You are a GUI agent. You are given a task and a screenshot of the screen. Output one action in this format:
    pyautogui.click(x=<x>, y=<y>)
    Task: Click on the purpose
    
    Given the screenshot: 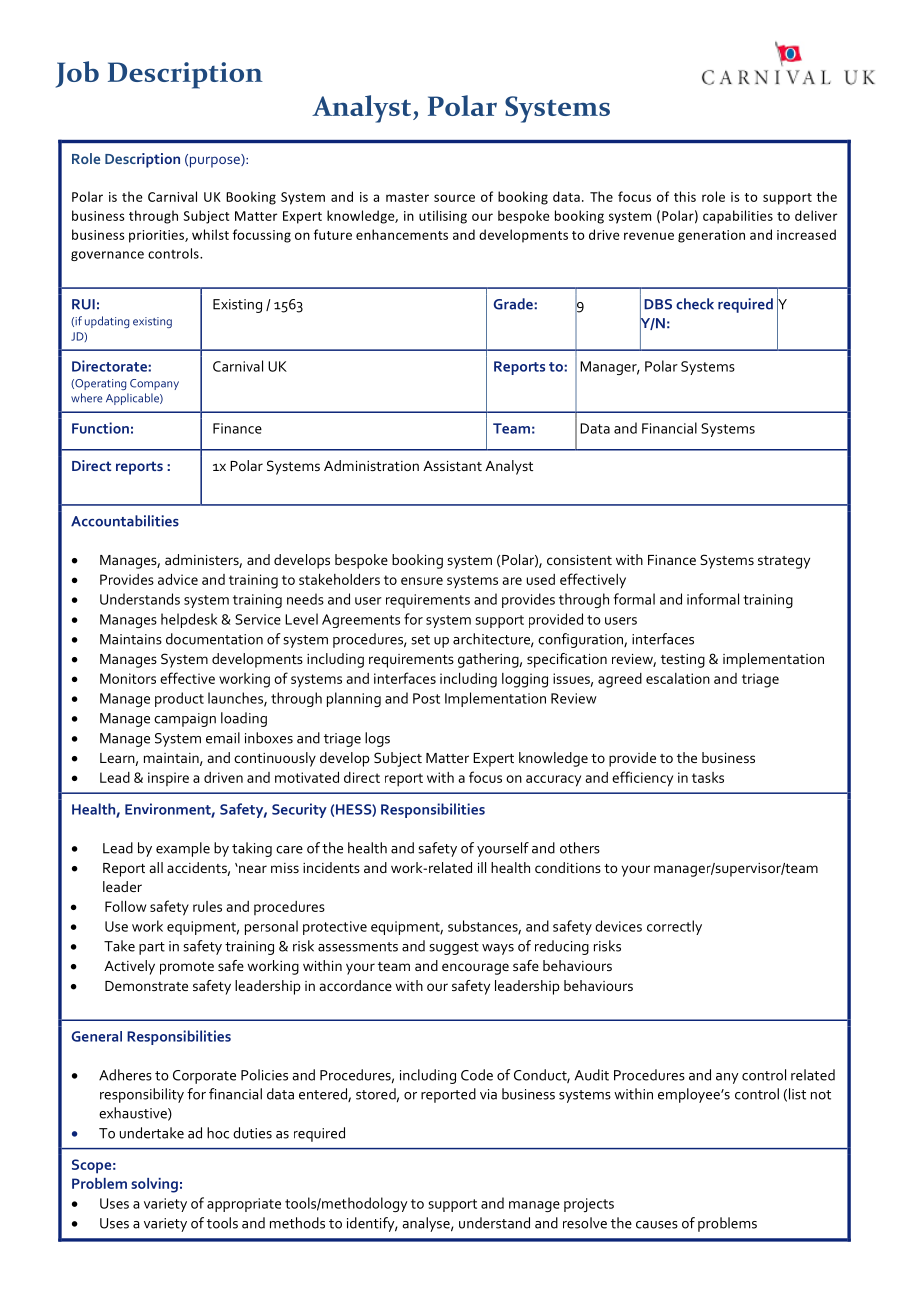 What is the action you would take?
    pyautogui.click(x=216, y=161)
